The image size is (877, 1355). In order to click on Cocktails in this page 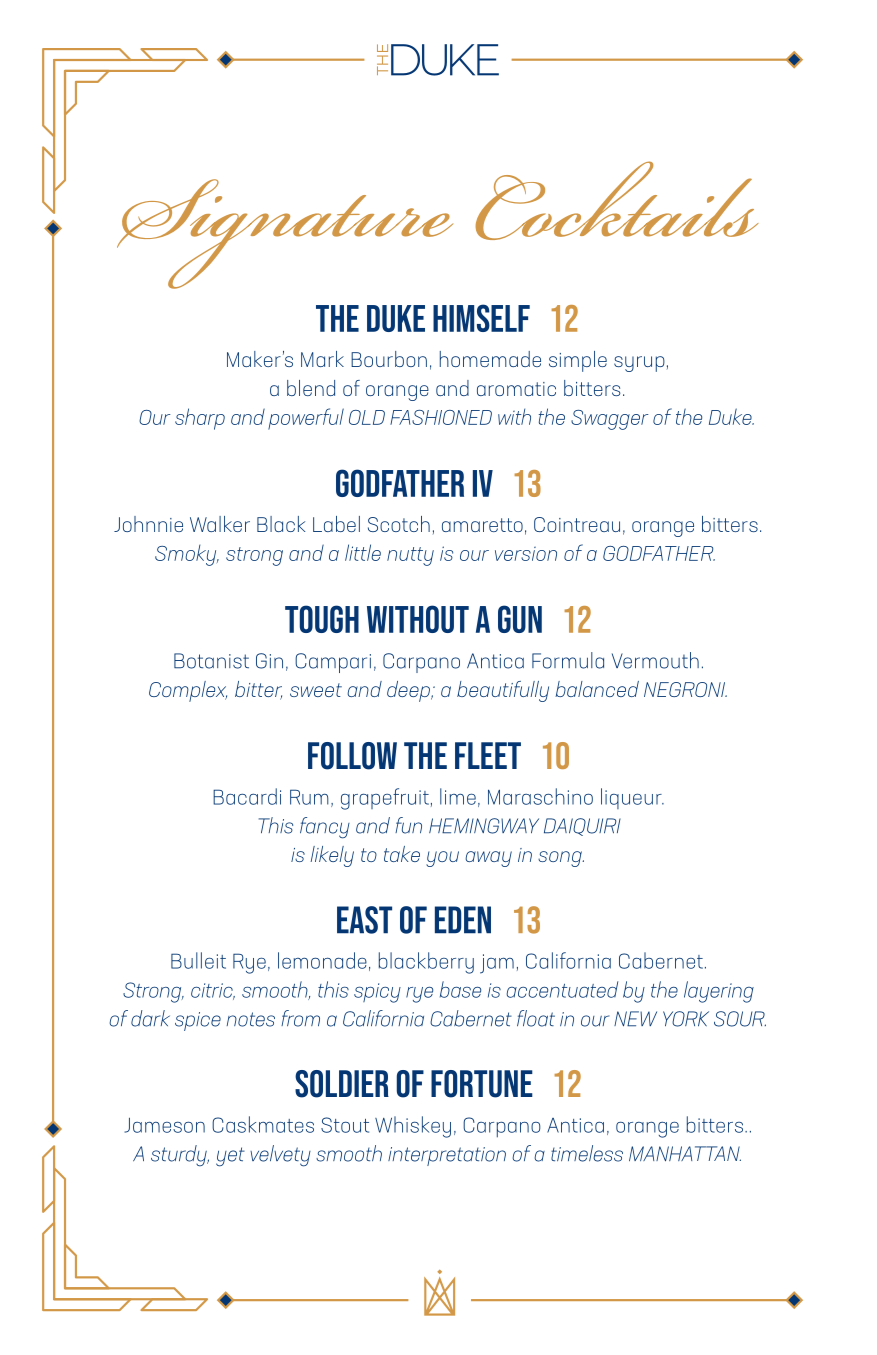, I will do `click(617, 200)`.
